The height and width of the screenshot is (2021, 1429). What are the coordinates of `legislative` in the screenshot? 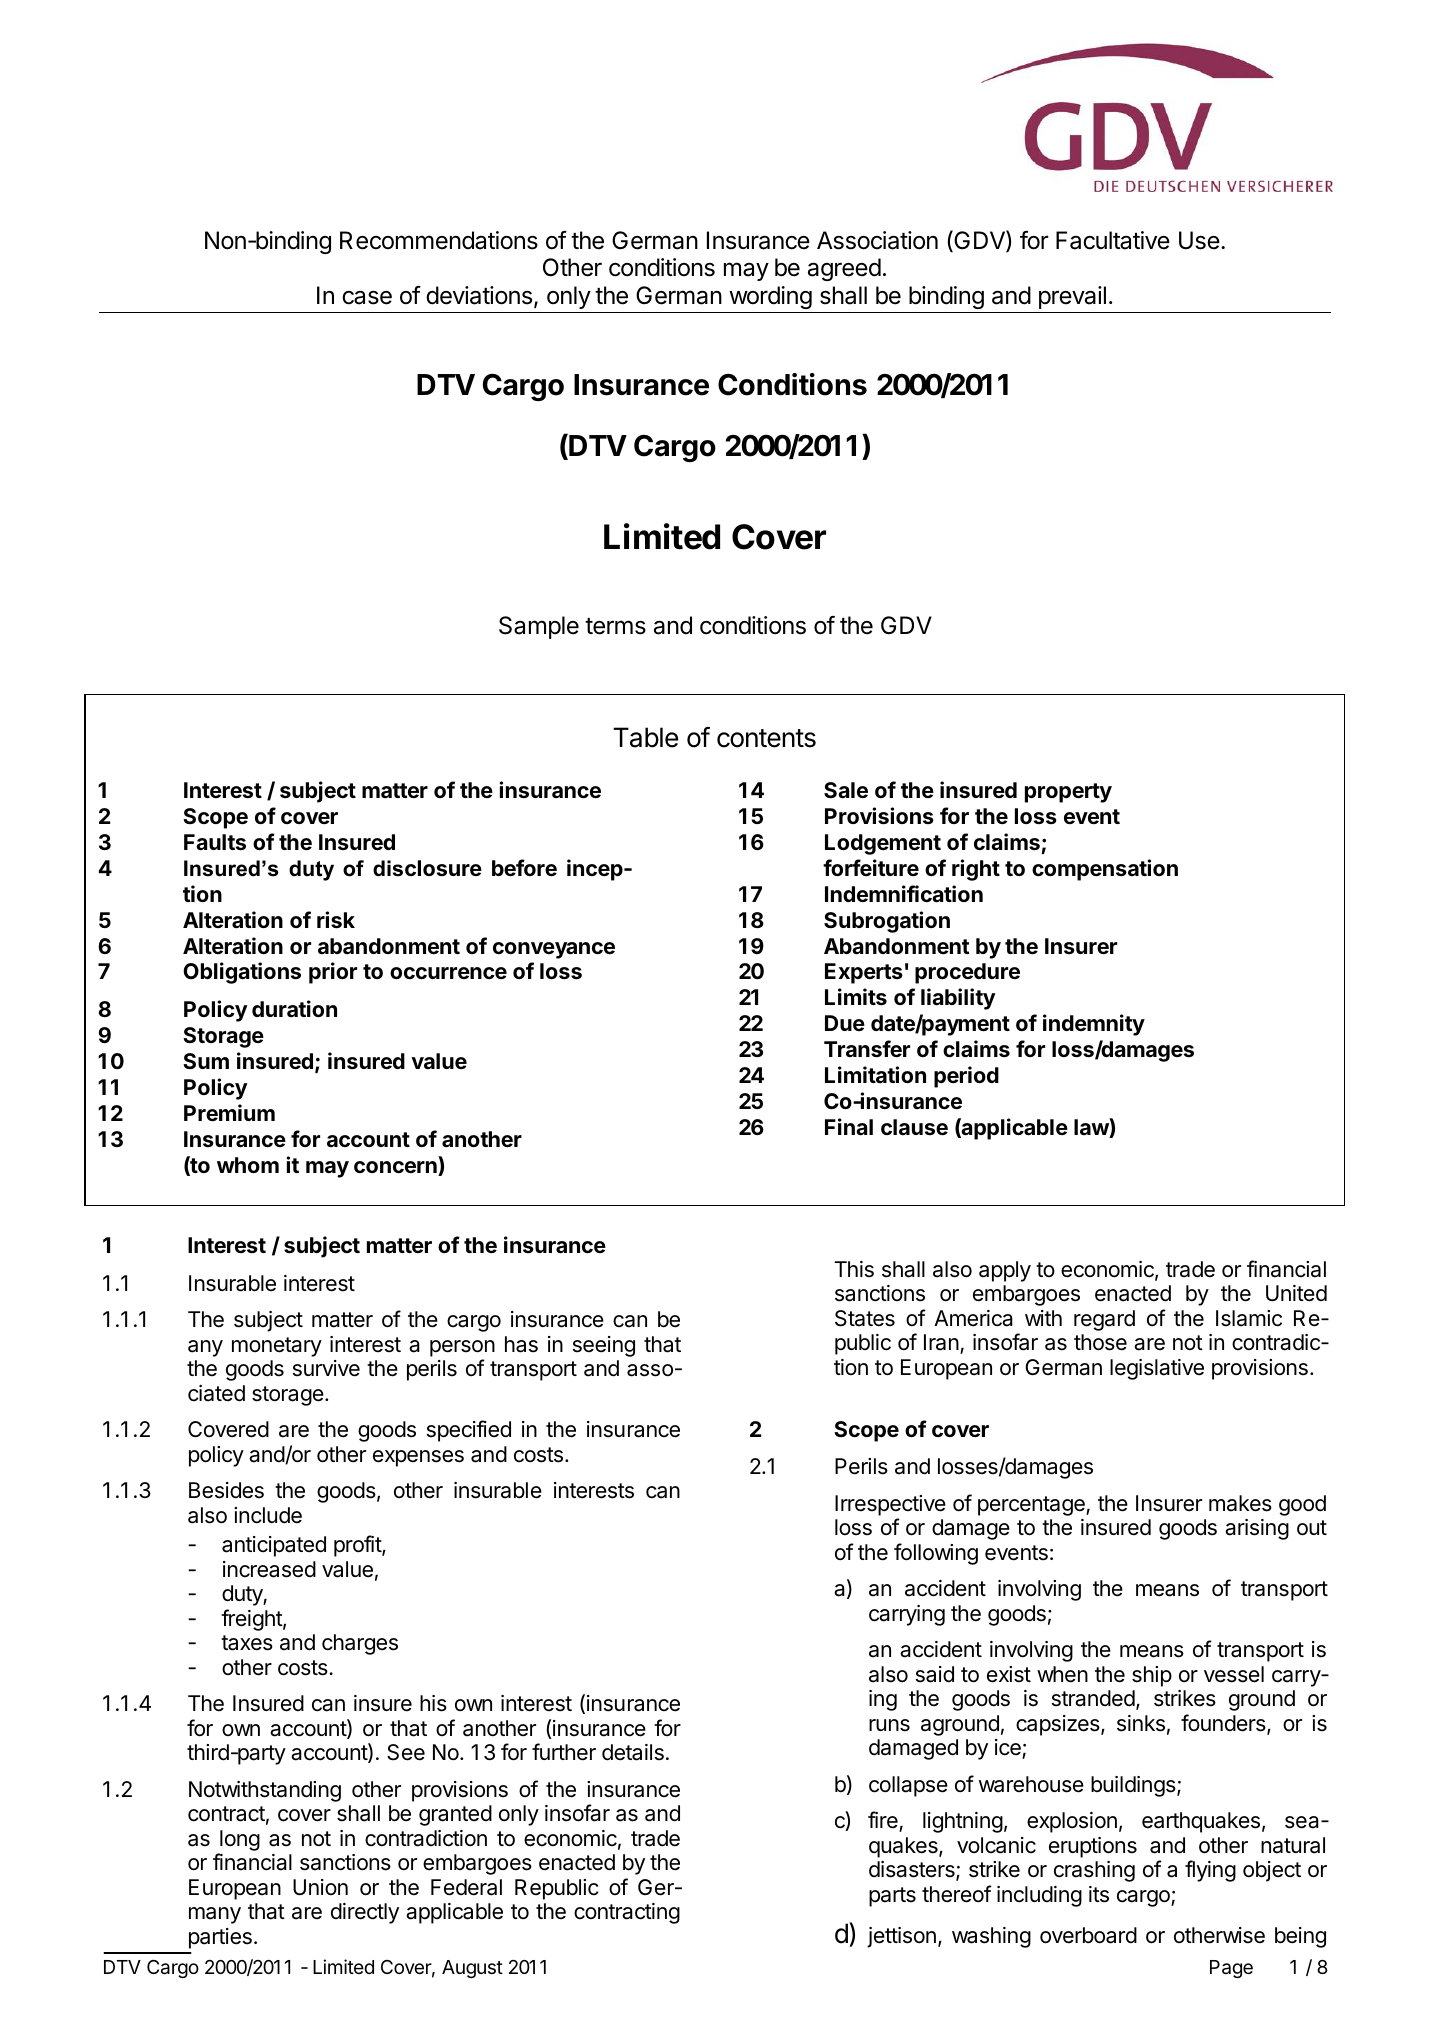 It's located at (1157, 1369).
